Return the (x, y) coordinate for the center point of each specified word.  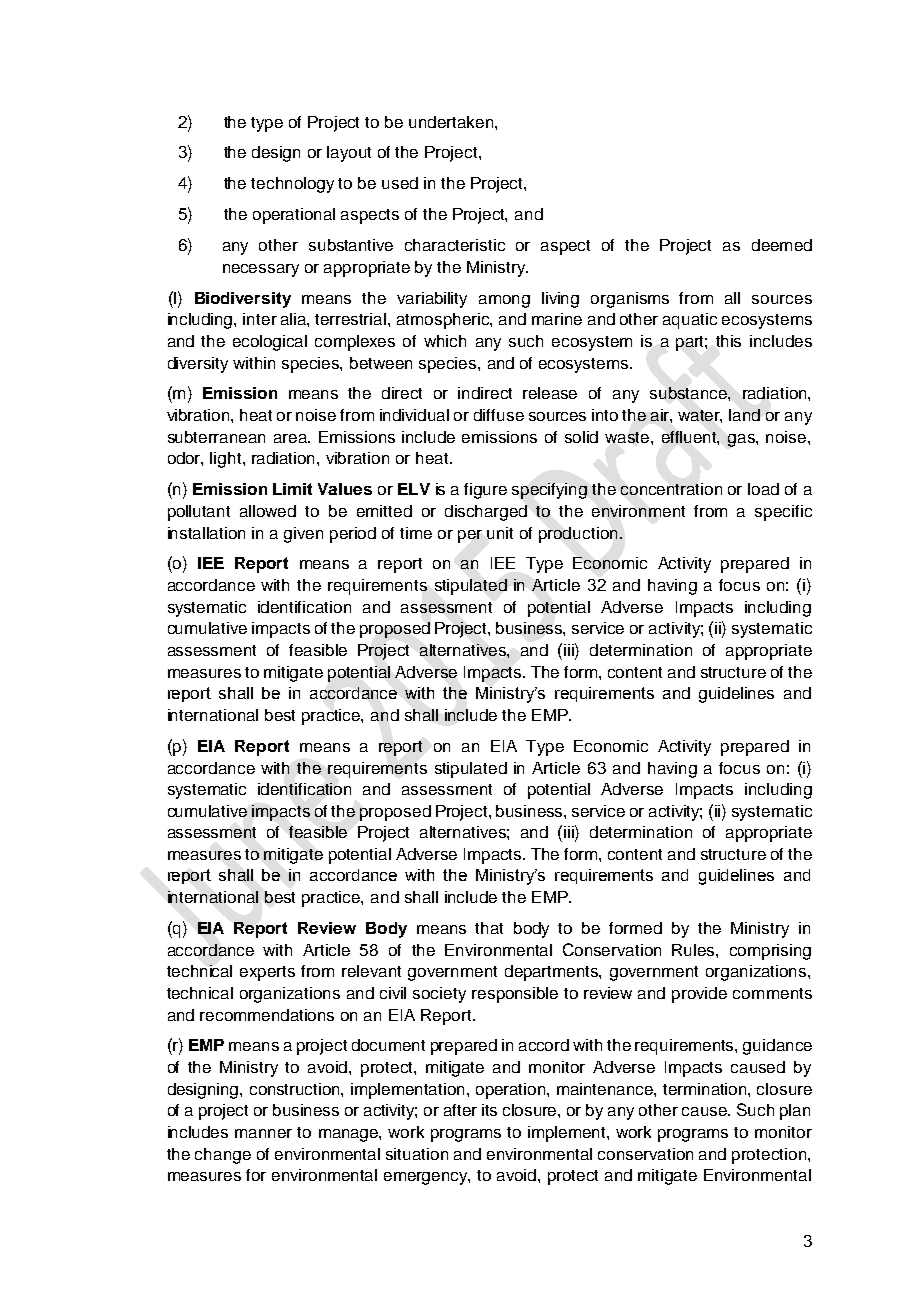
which (445, 341)
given (303, 535)
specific (783, 513)
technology (292, 185)
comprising (770, 952)
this (728, 341)
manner (263, 1133)
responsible (515, 995)
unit (500, 533)
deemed (782, 245)
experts (267, 973)
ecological (270, 343)
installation (206, 533)
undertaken (452, 122)
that (489, 928)
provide (699, 995)
